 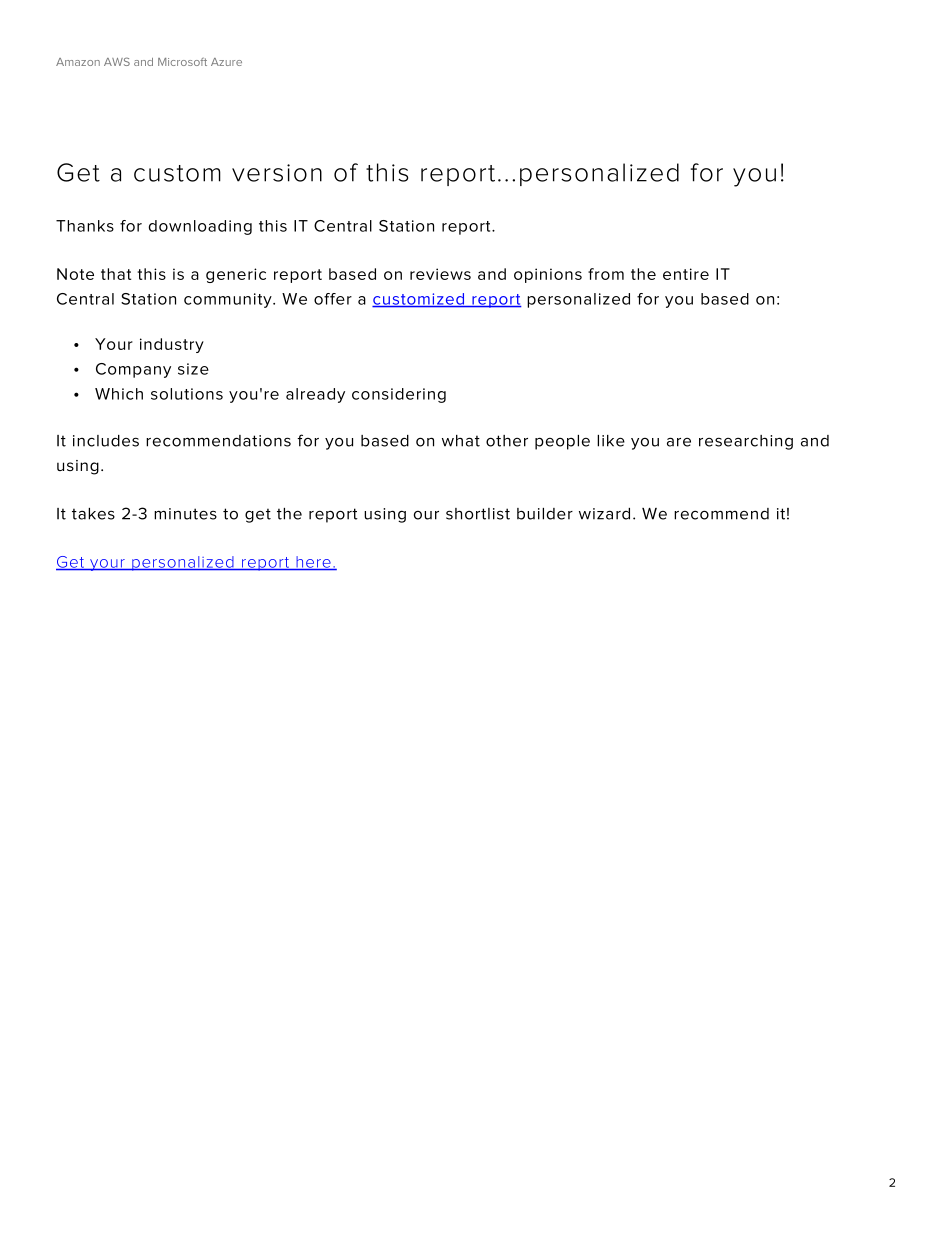 What do you see at coordinates (182, 62) in the screenshot?
I see `Microsoft` at bounding box center [182, 62].
